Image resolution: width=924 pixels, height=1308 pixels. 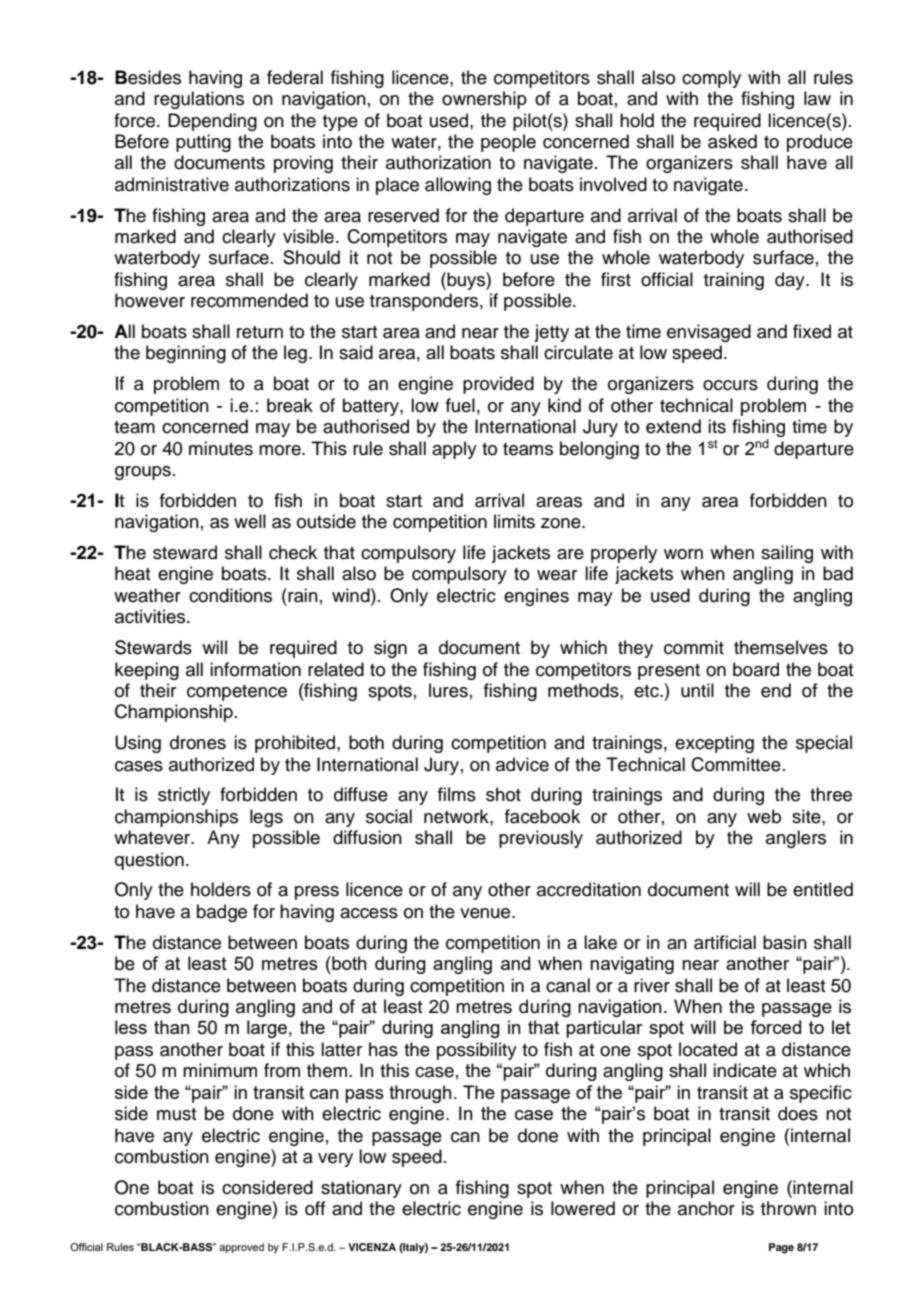 I want to click on previously, so click(x=541, y=839).
